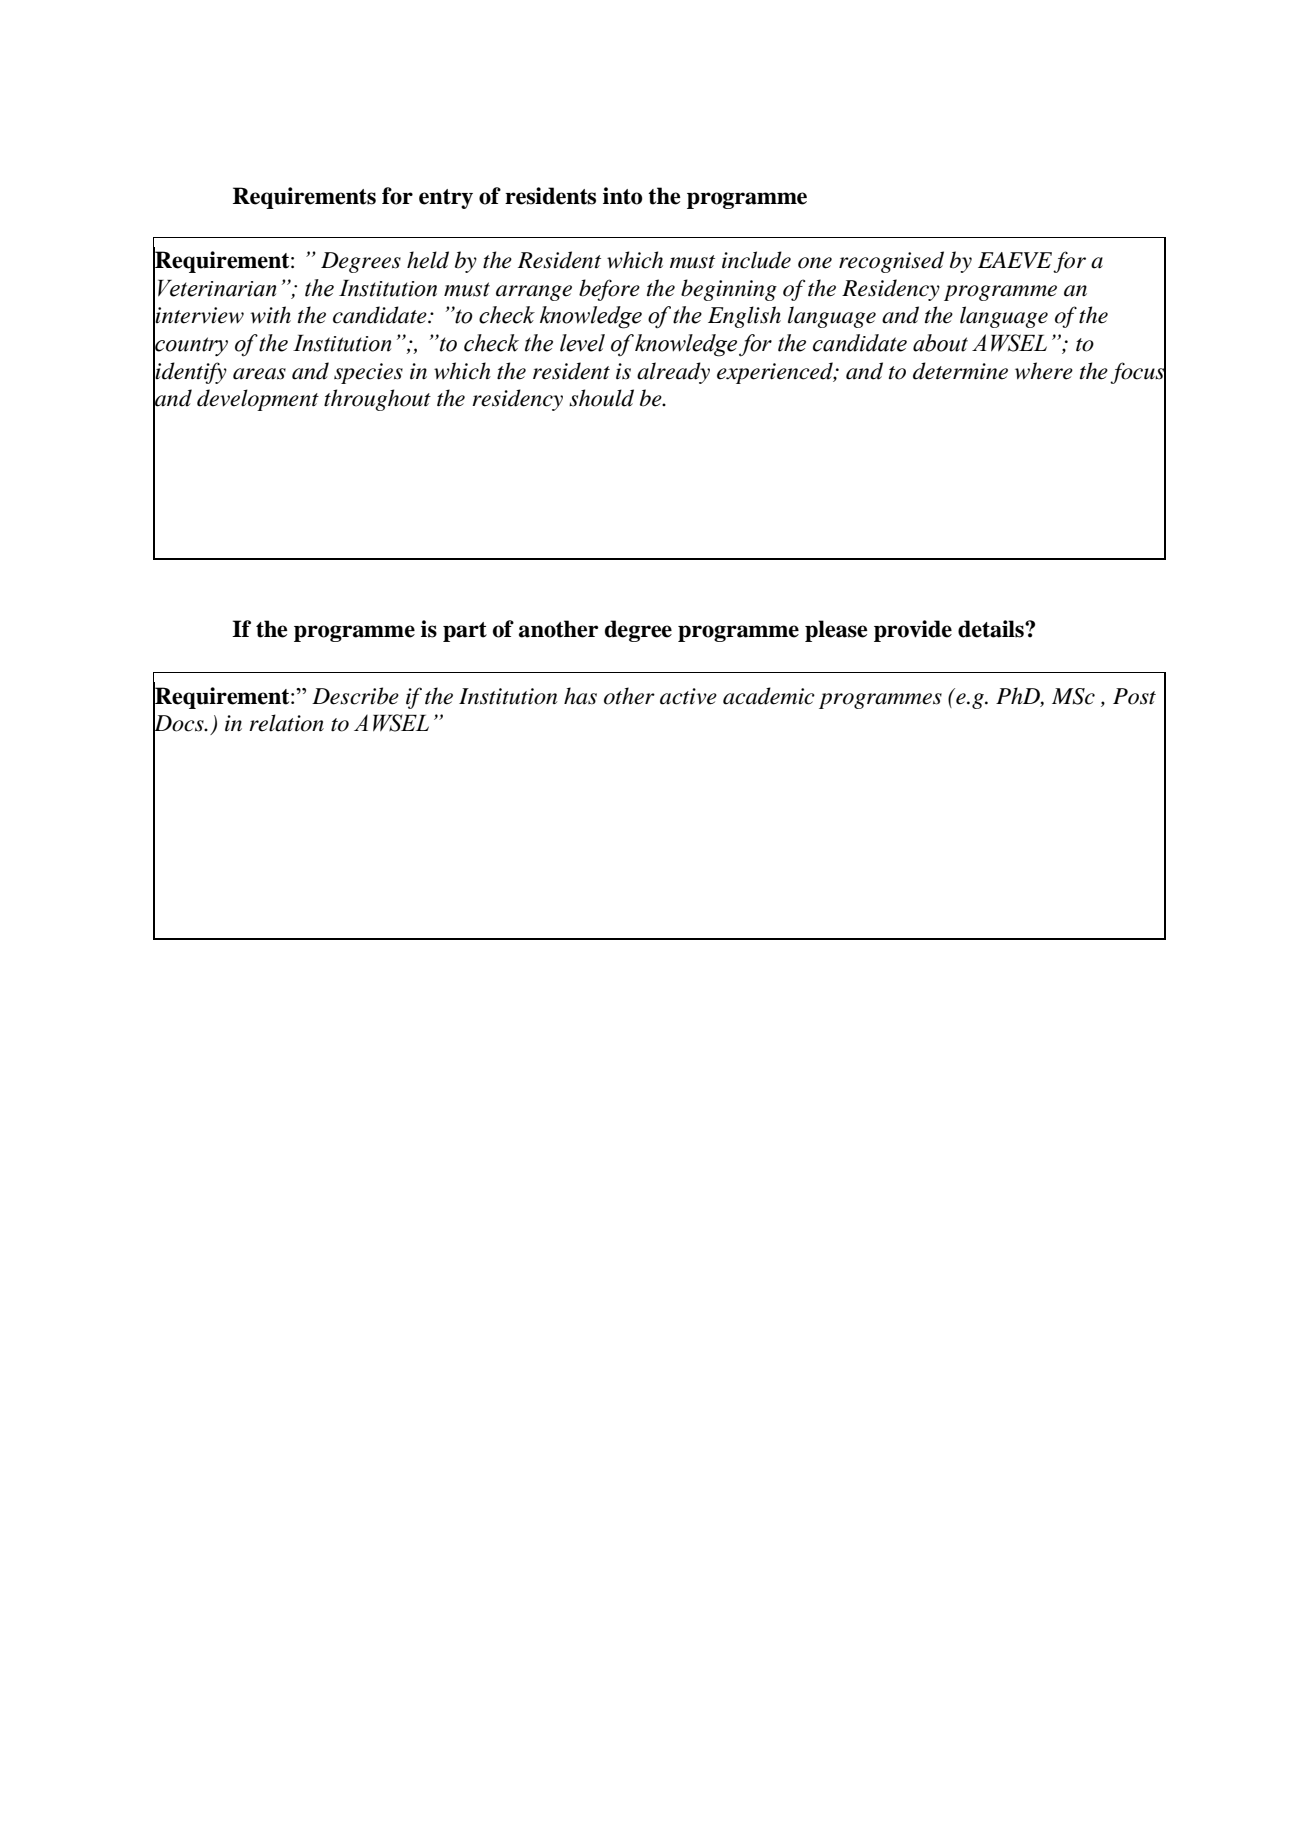 This screenshot has height=1833, width=1296. I want to click on where, so click(1044, 371).
